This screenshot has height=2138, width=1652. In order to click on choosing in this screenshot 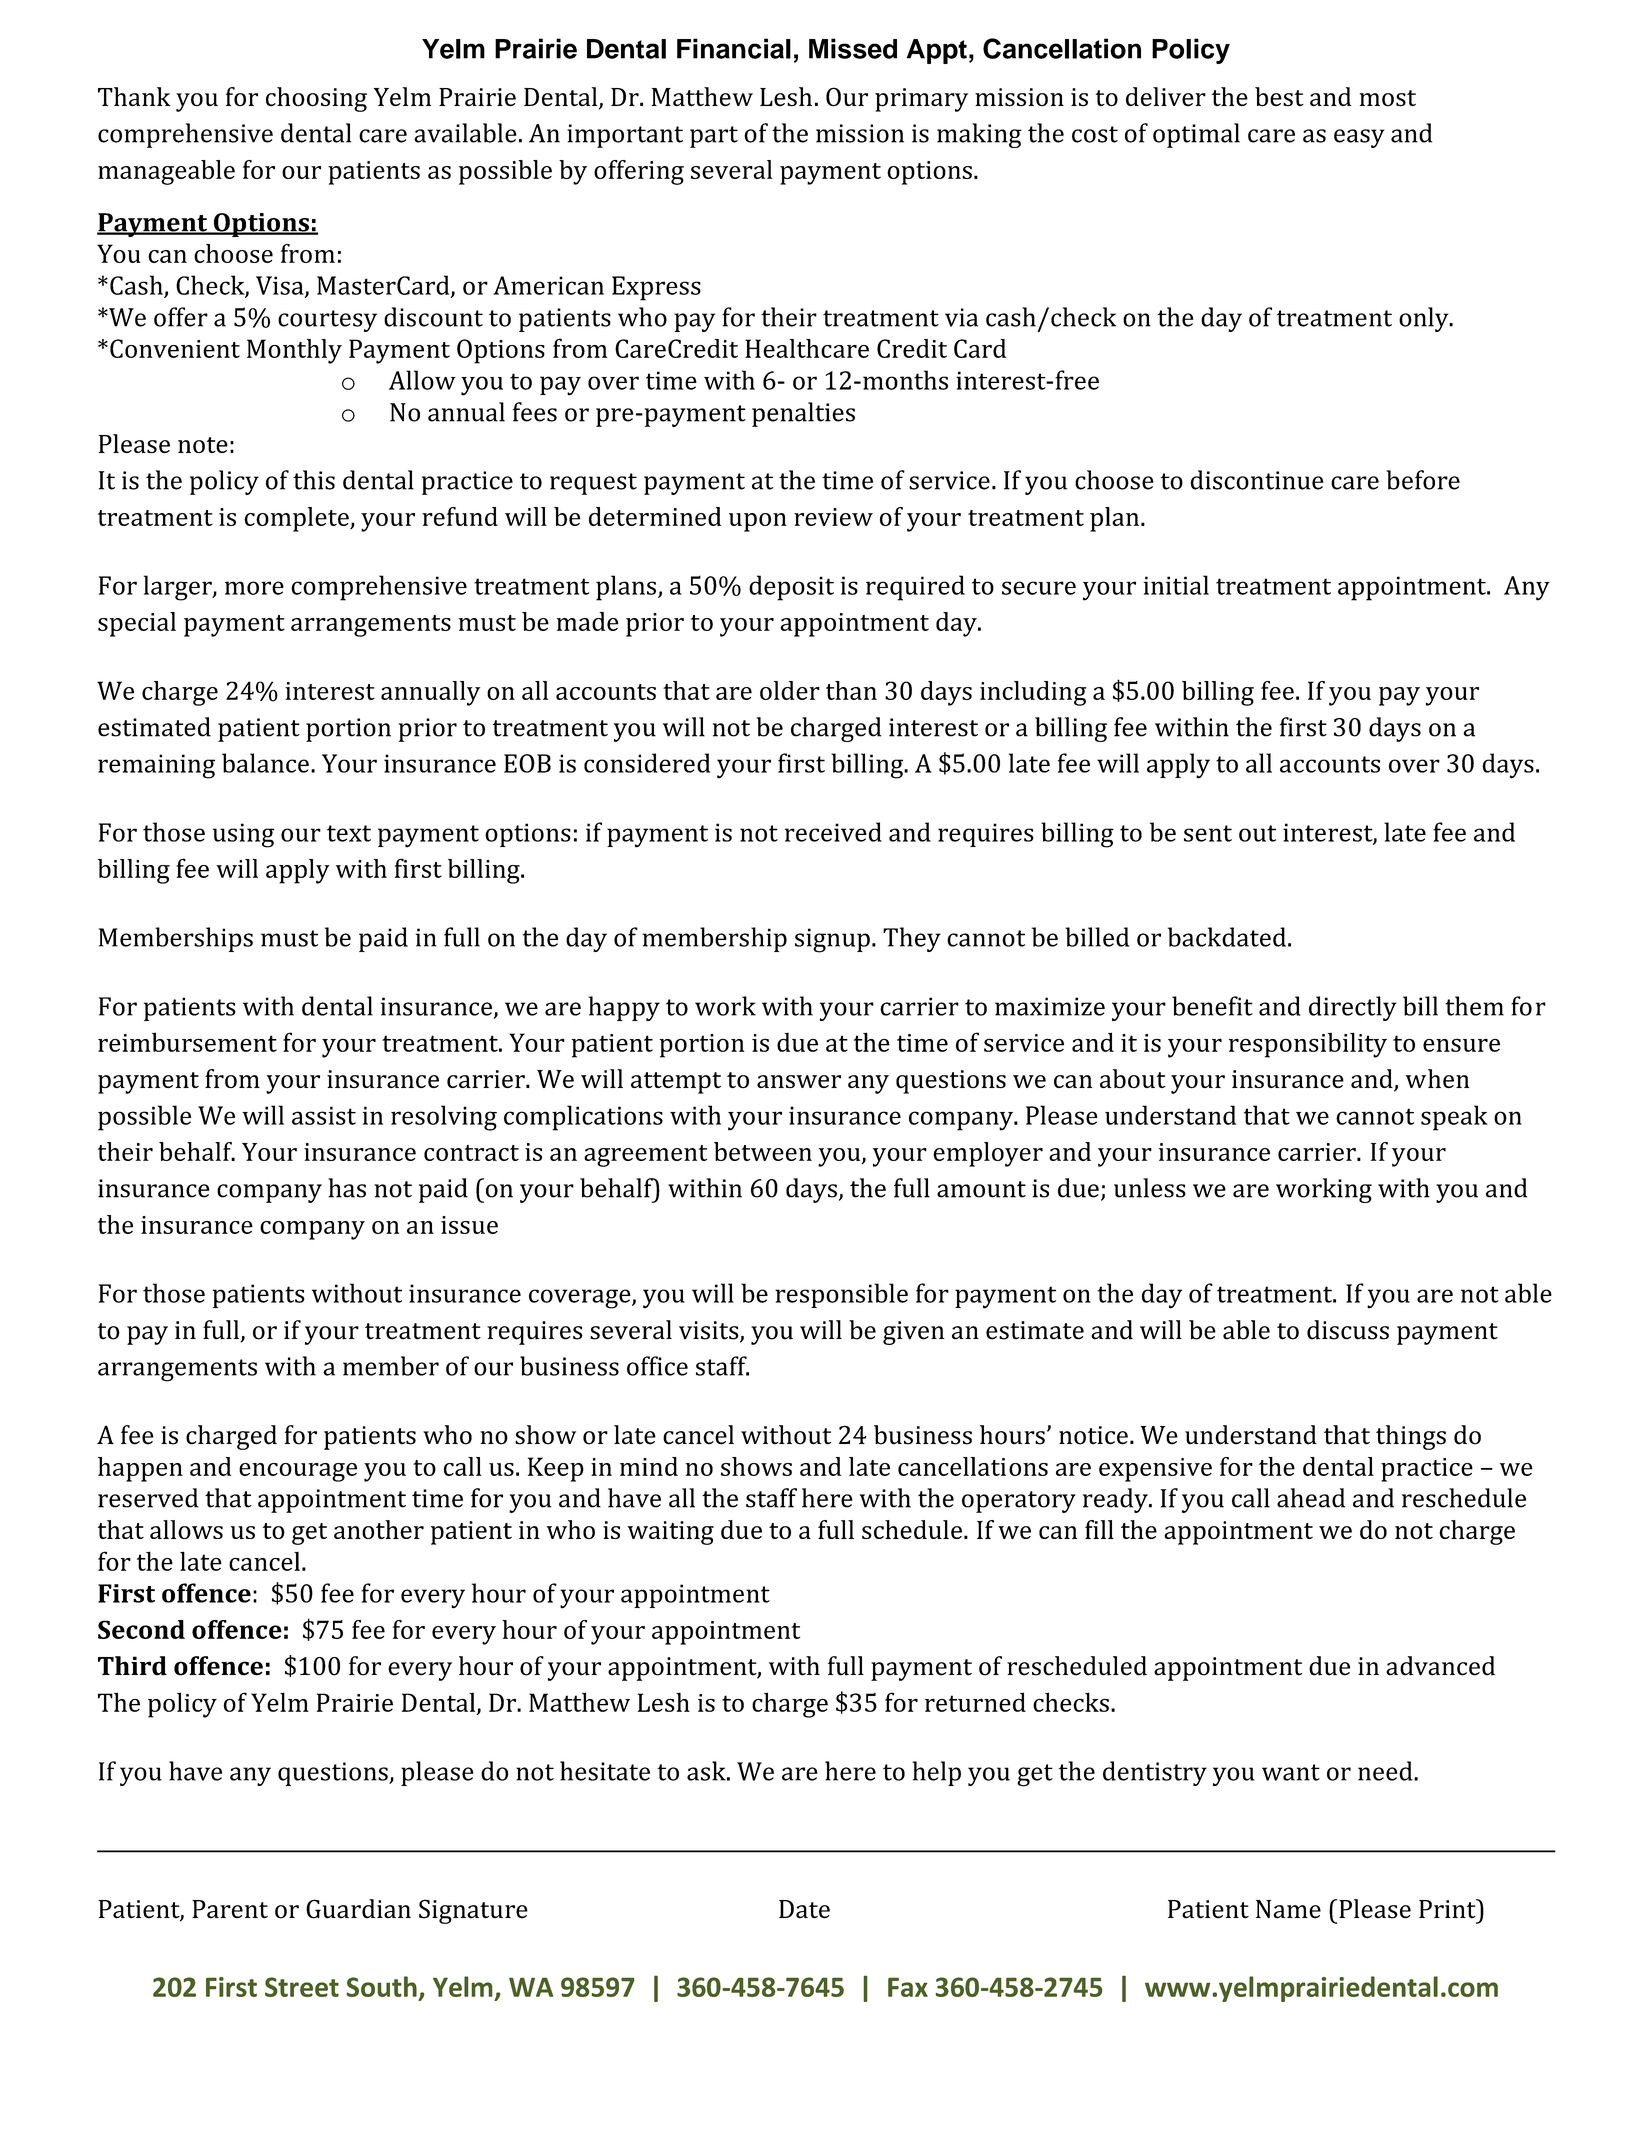, I will do `click(316, 99)`.
